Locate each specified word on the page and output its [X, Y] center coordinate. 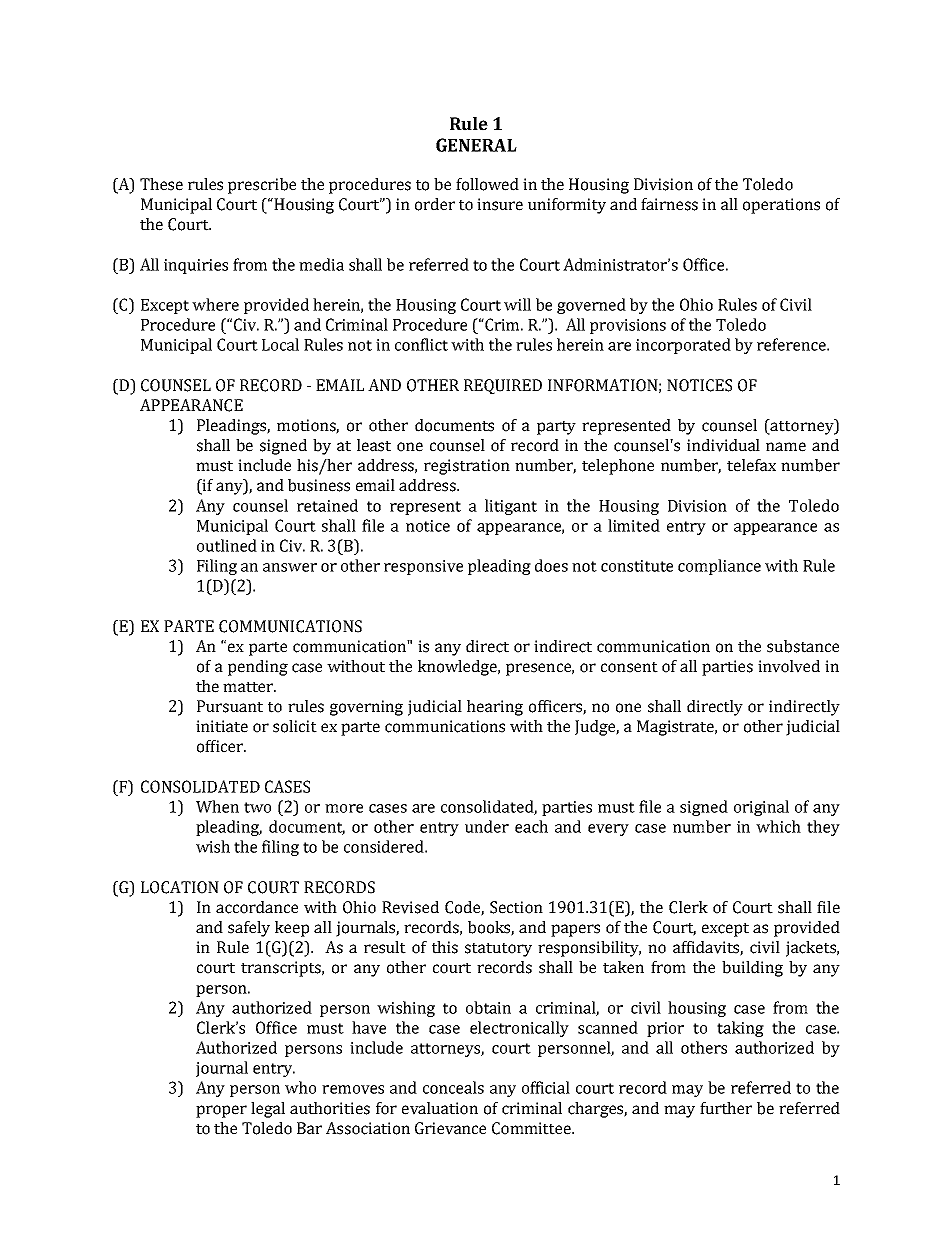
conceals [453, 1087]
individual [723, 445]
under [487, 826]
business [319, 485]
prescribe [262, 186]
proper [221, 1111]
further [726, 1108]
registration [467, 467]
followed [487, 184]
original [761, 808]
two [257, 807]
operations [781, 206]
